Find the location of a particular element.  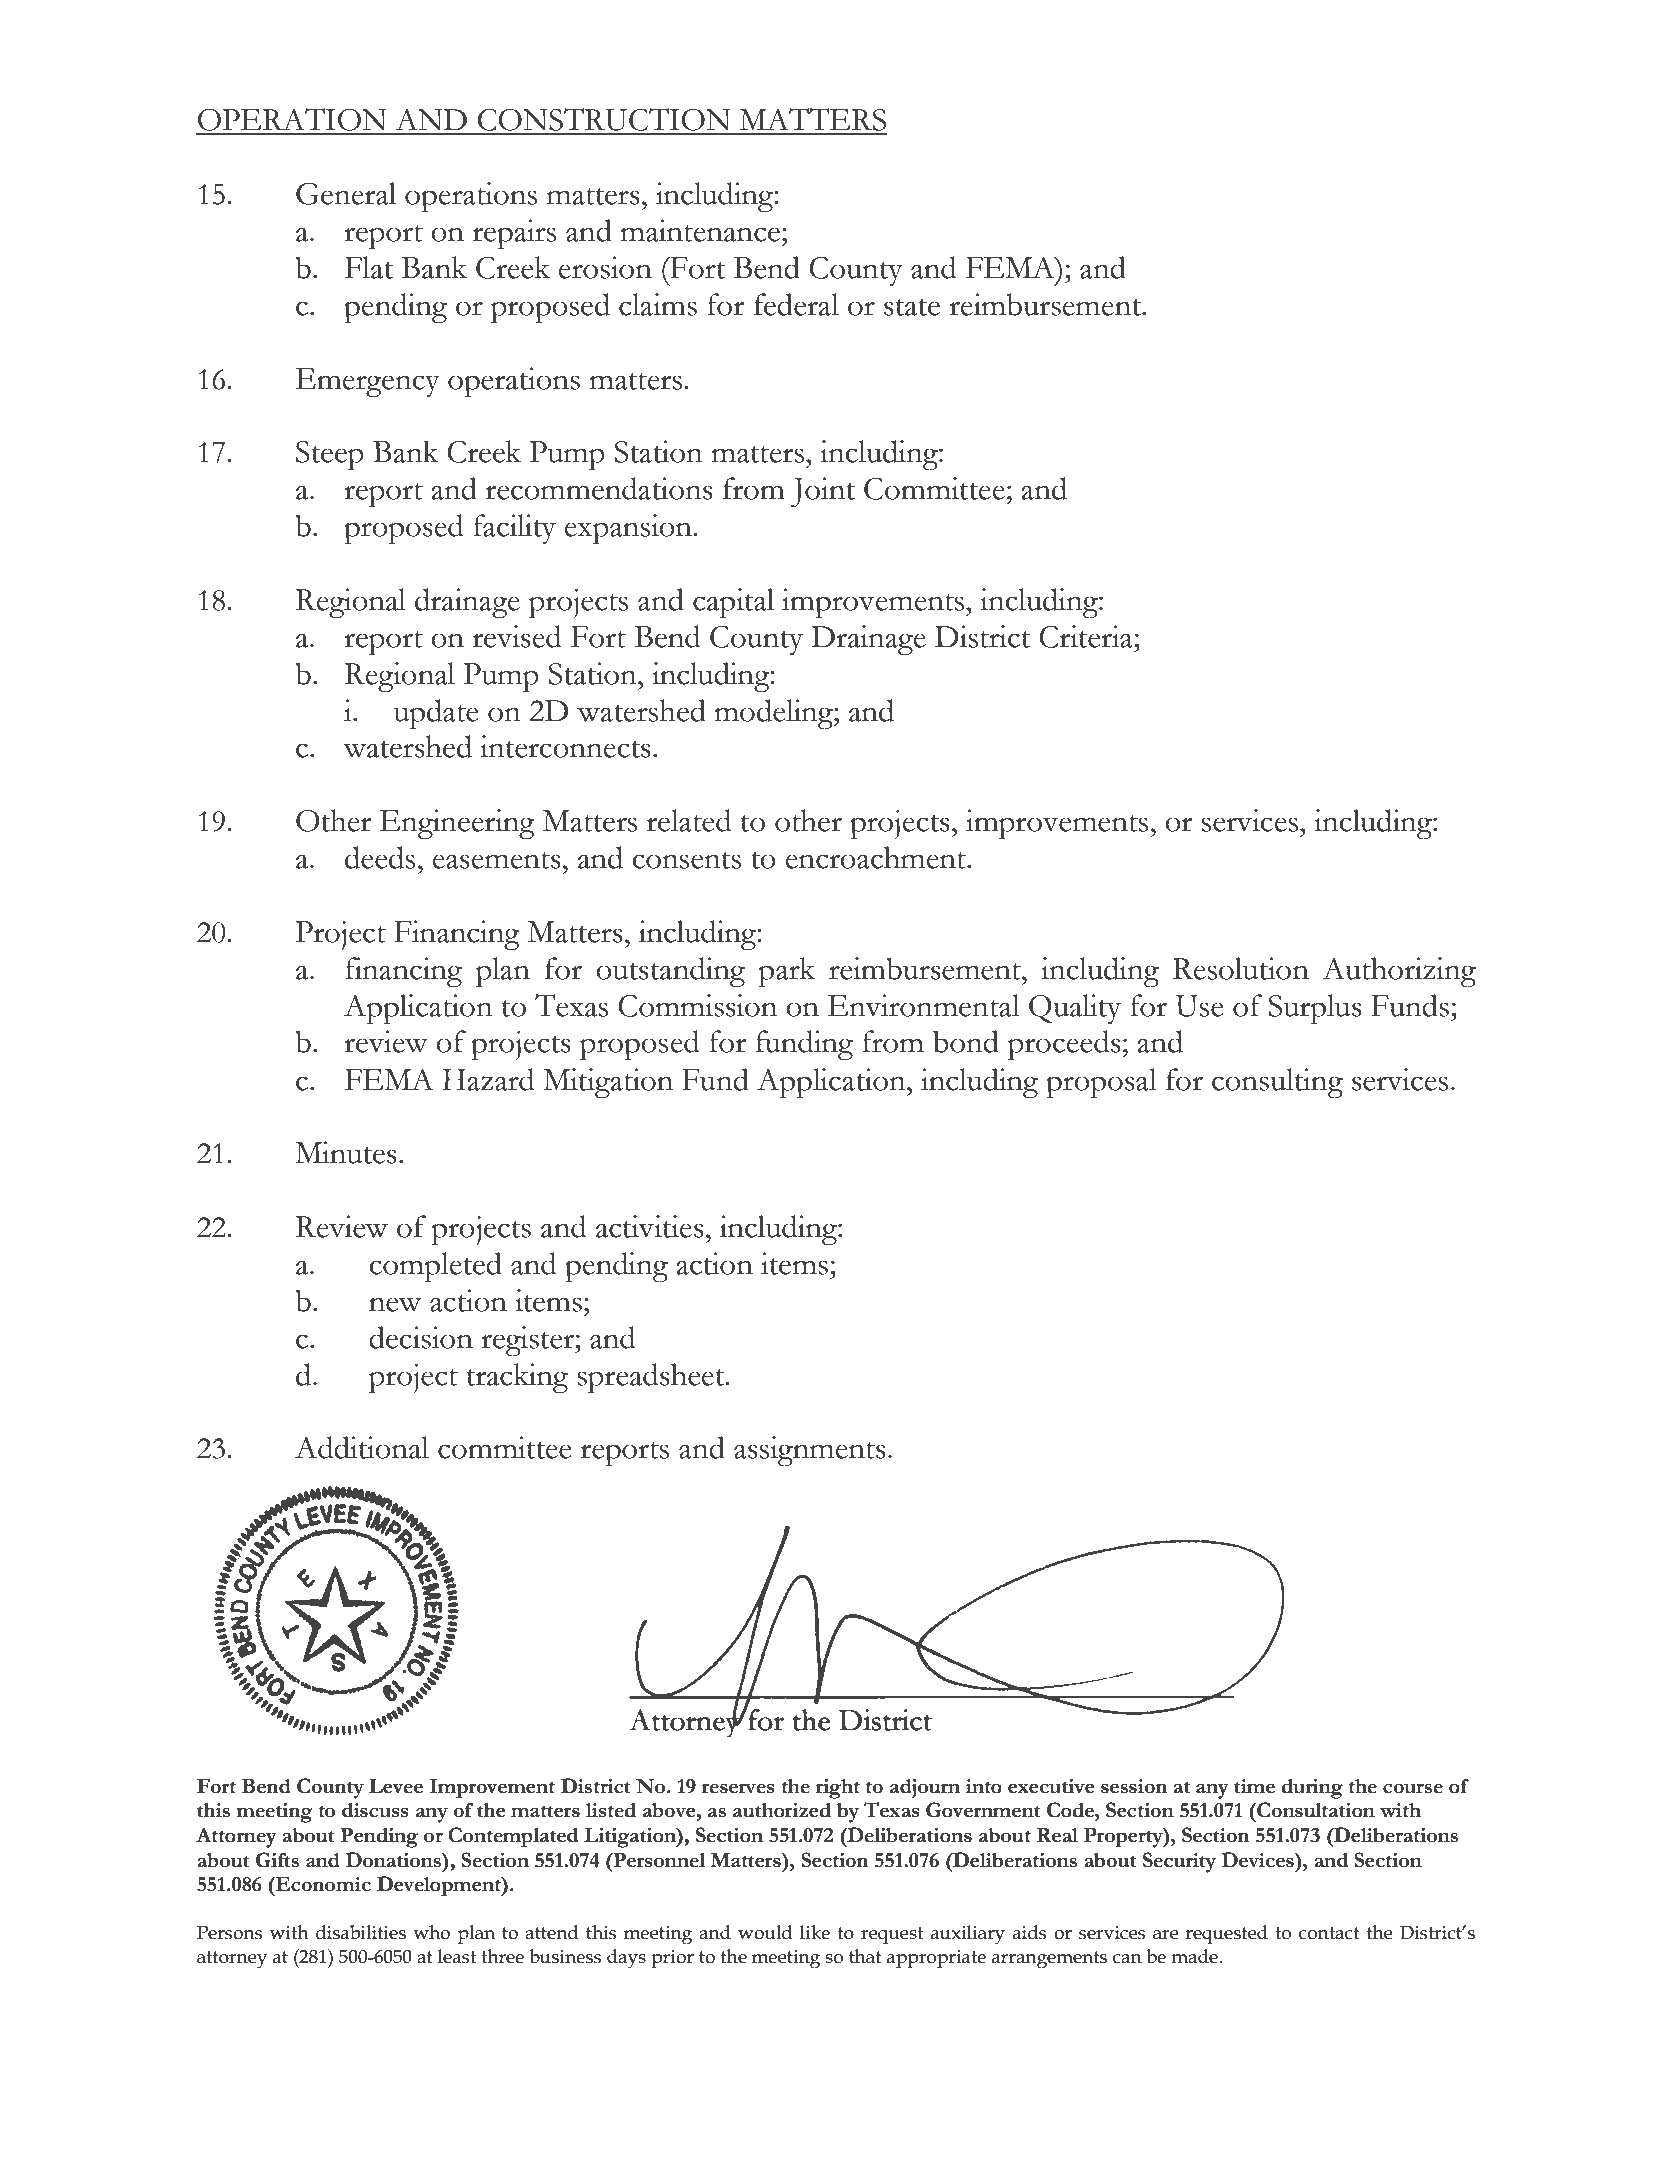

encroachment is located at coordinates (877, 857).
